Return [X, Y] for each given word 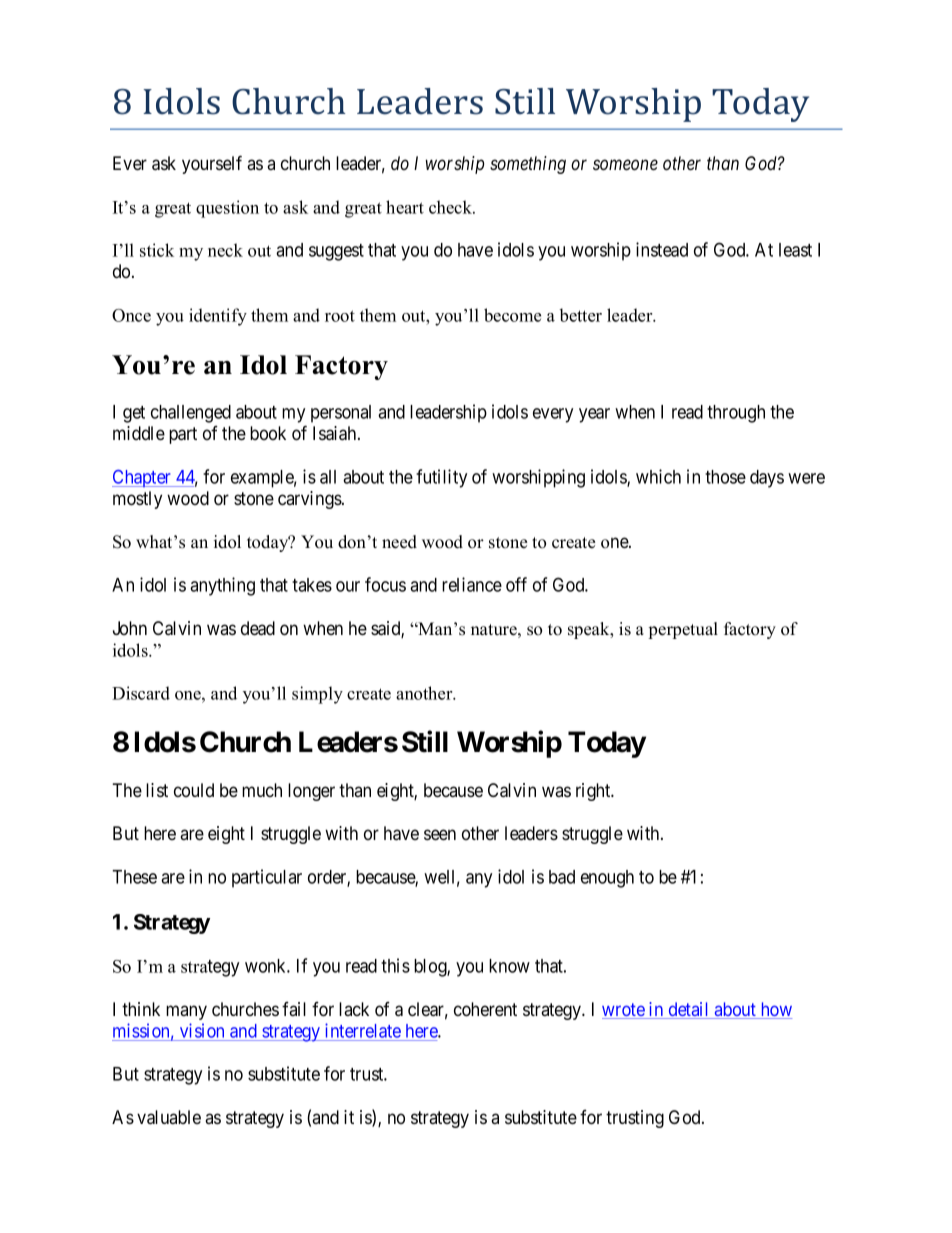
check [452, 207]
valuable [169, 1117]
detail [689, 1010]
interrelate [363, 1030]
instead [662, 249]
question [227, 209]
